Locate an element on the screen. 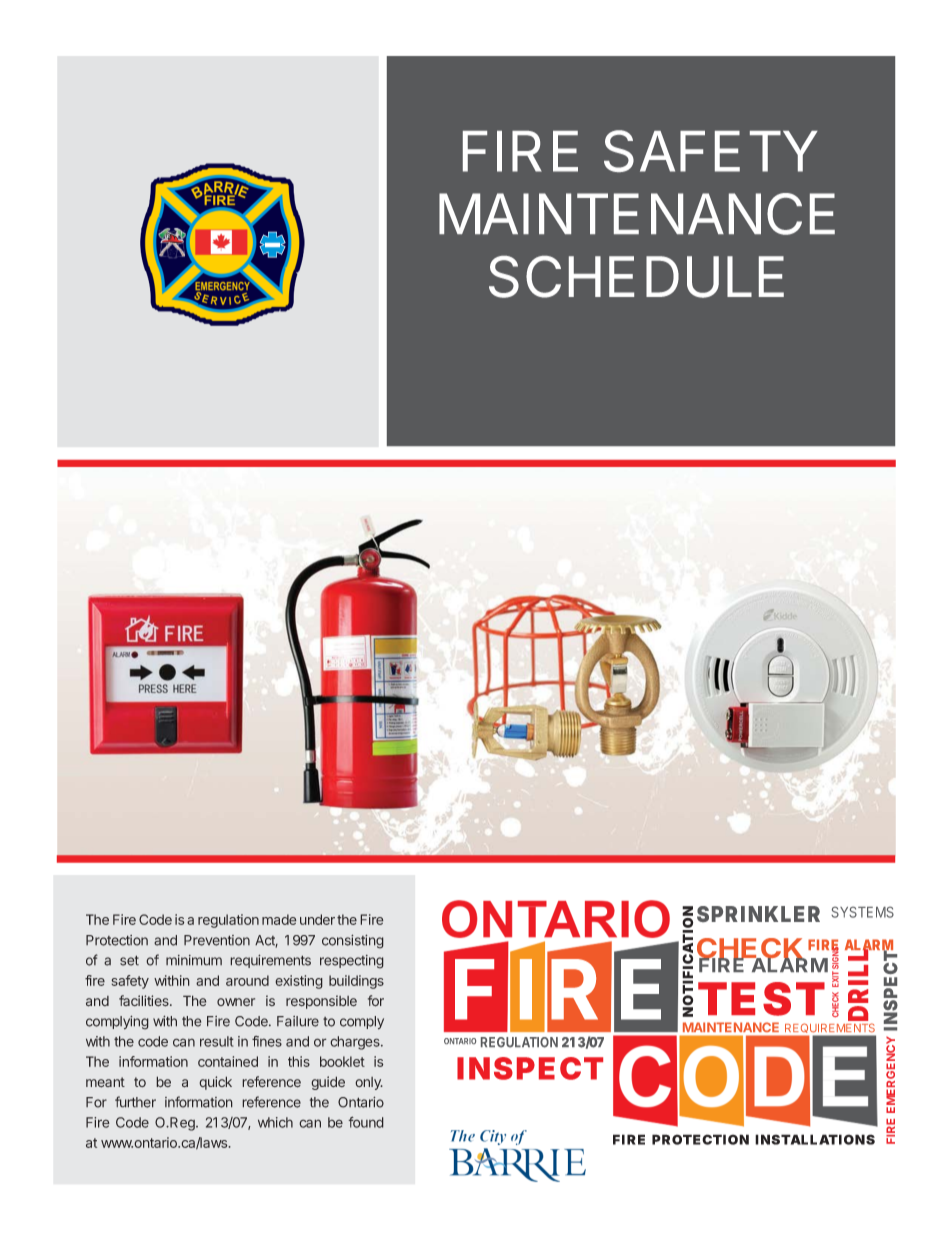  RESCUE is located at coordinates (272, 245).
